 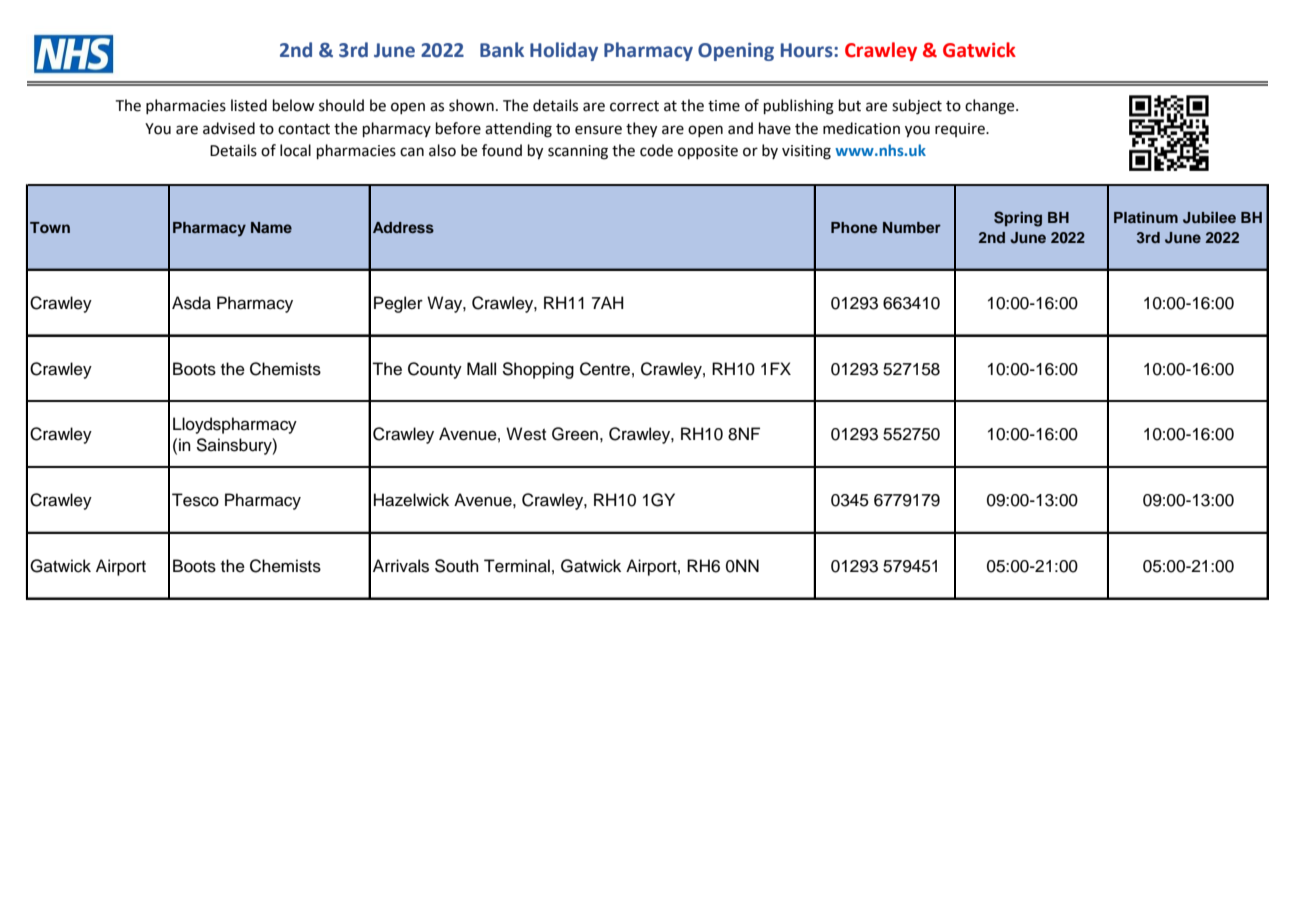 What do you see at coordinates (401, 566) in the screenshot?
I see `Arrivals` at bounding box center [401, 566].
